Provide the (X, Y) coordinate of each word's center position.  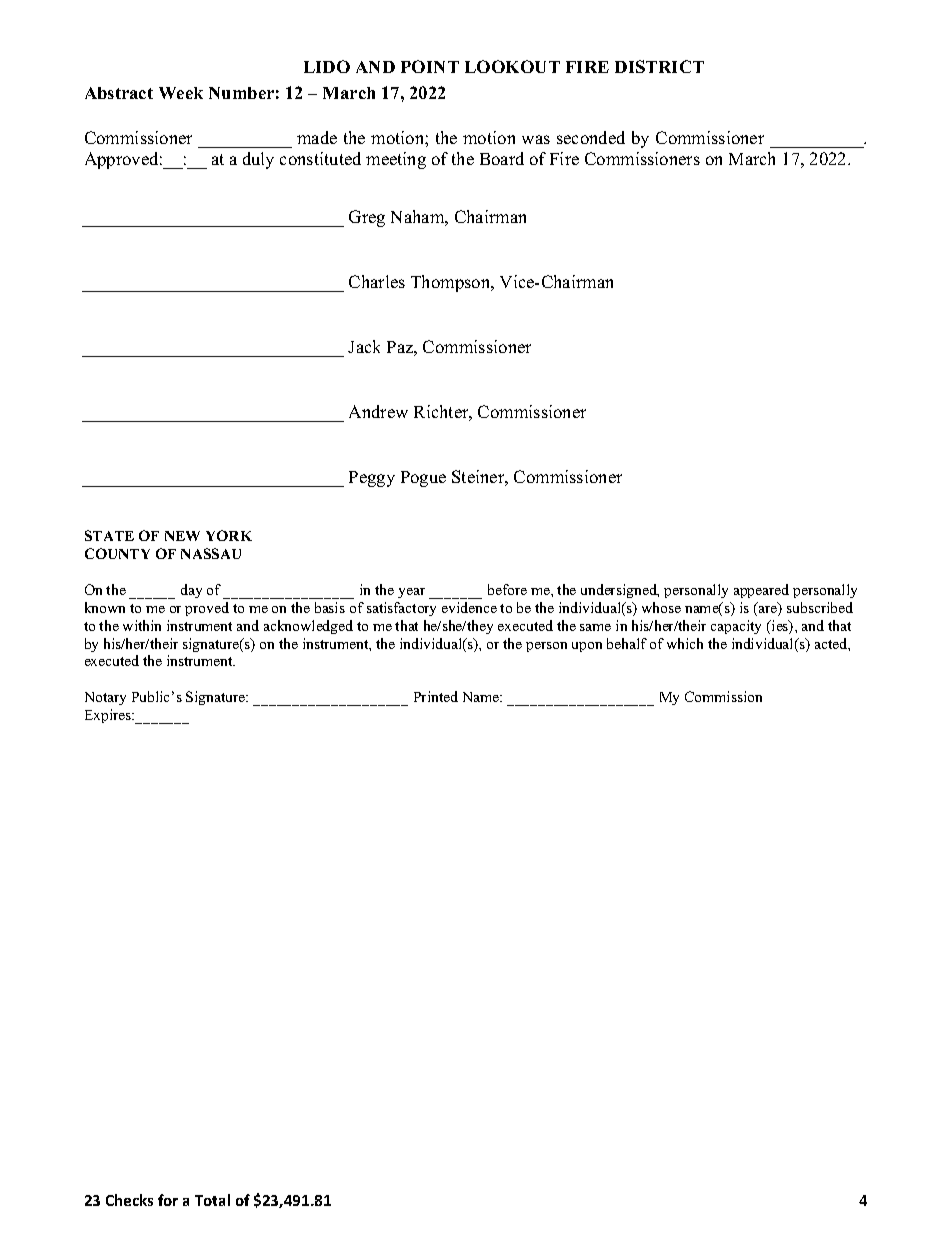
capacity (736, 627)
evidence (469, 607)
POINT (430, 66)
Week (181, 93)
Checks (129, 1200)
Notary (105, 698)
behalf (627, 643)
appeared (761, 591)
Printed (436, 696)
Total (212, 1200)
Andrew (378, 411)
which (685, 643)
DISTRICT (659, 66)
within (142, 625)
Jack (364, 346)
